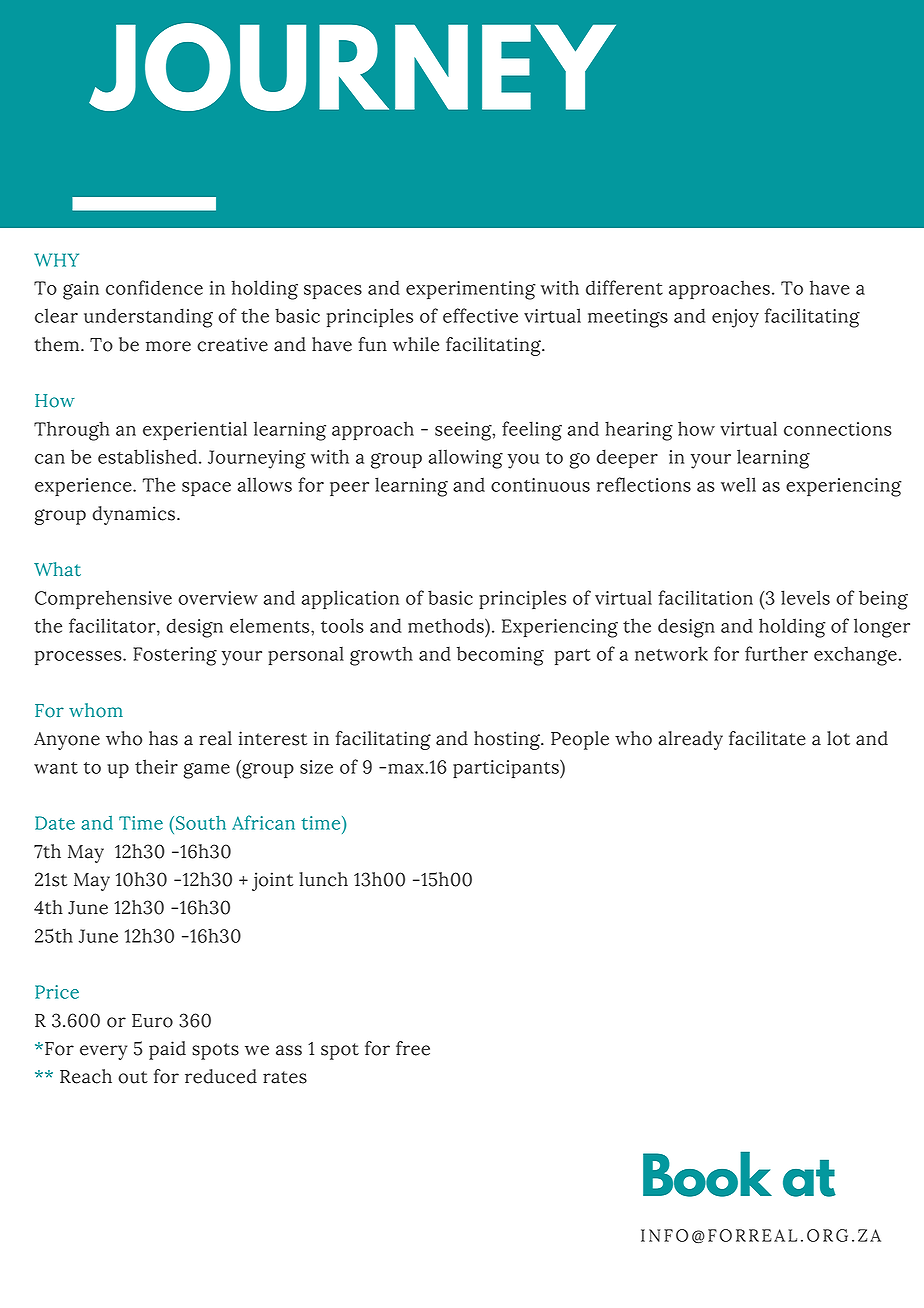 This screenshot has height=1308, width=924. What do you see at coordinates (447, 625) in the screenshot?
I see `methods` at bounding box center [447, 625].
